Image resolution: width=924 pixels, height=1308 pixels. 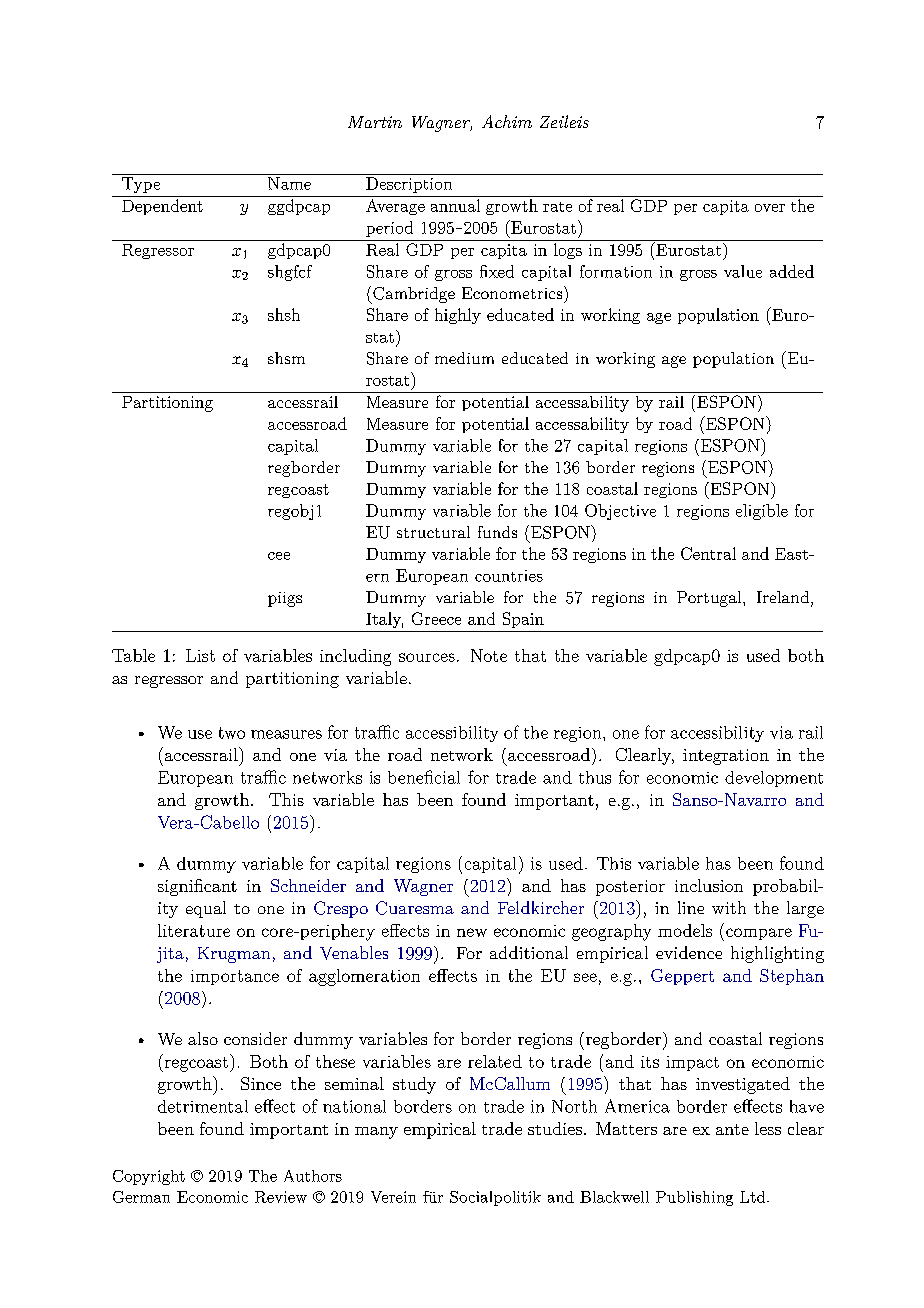 I want to click on Name, so click(x=289, y=183).
